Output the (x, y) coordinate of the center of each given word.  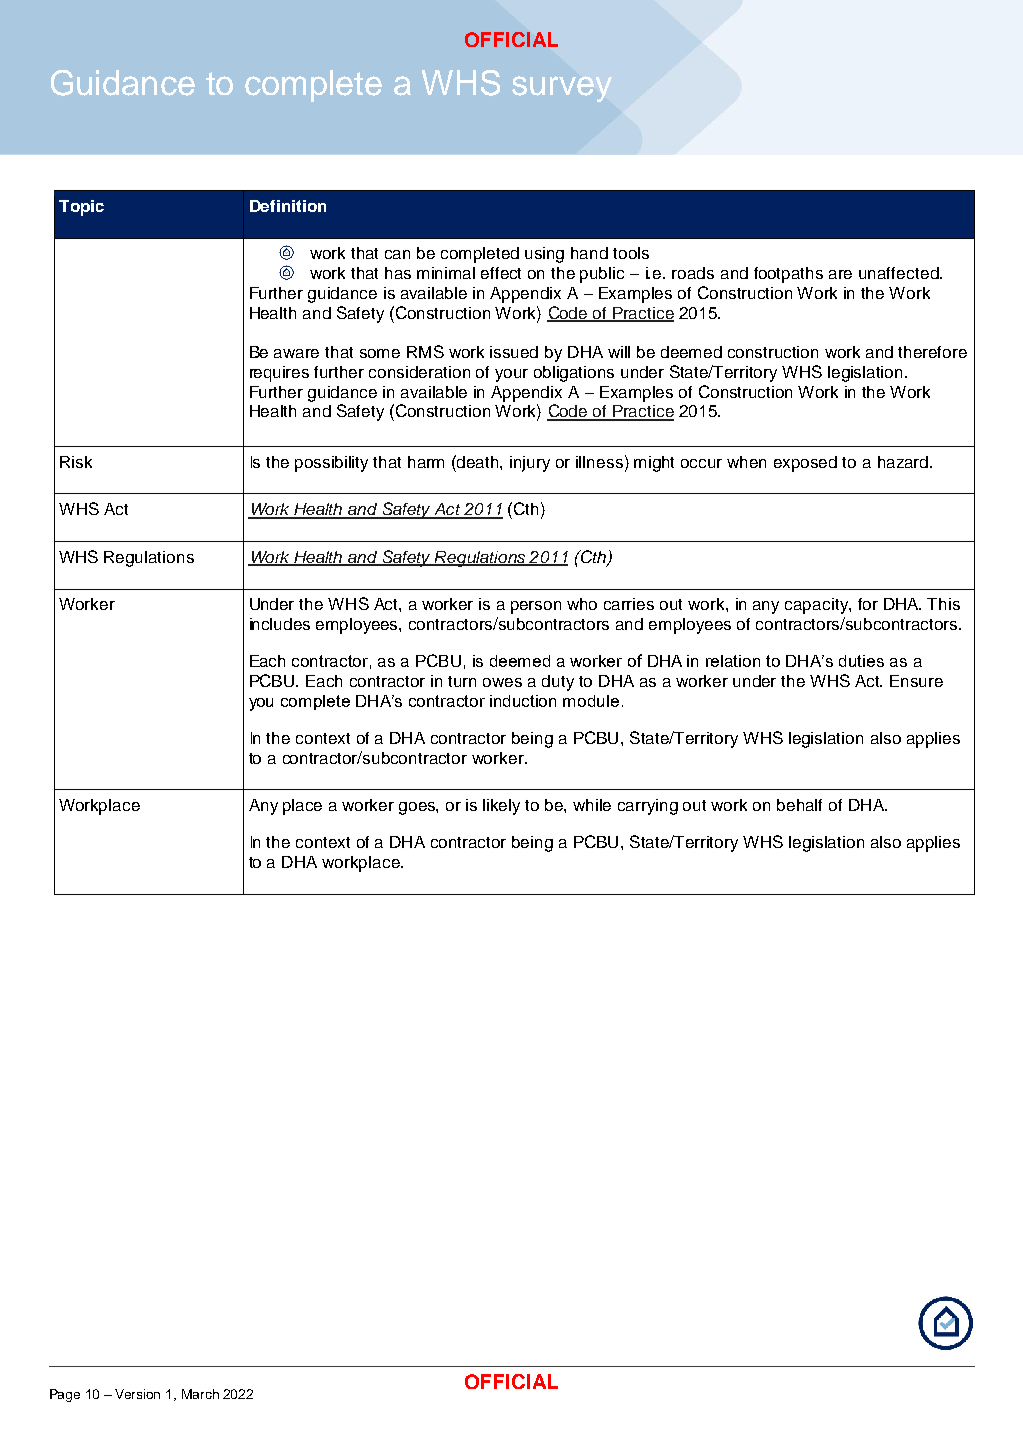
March (200, 1394)
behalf (799, 805)
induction (523, 701)
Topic (81, 208)
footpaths (788, 275)
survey (562, 89)
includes (280, 624)
